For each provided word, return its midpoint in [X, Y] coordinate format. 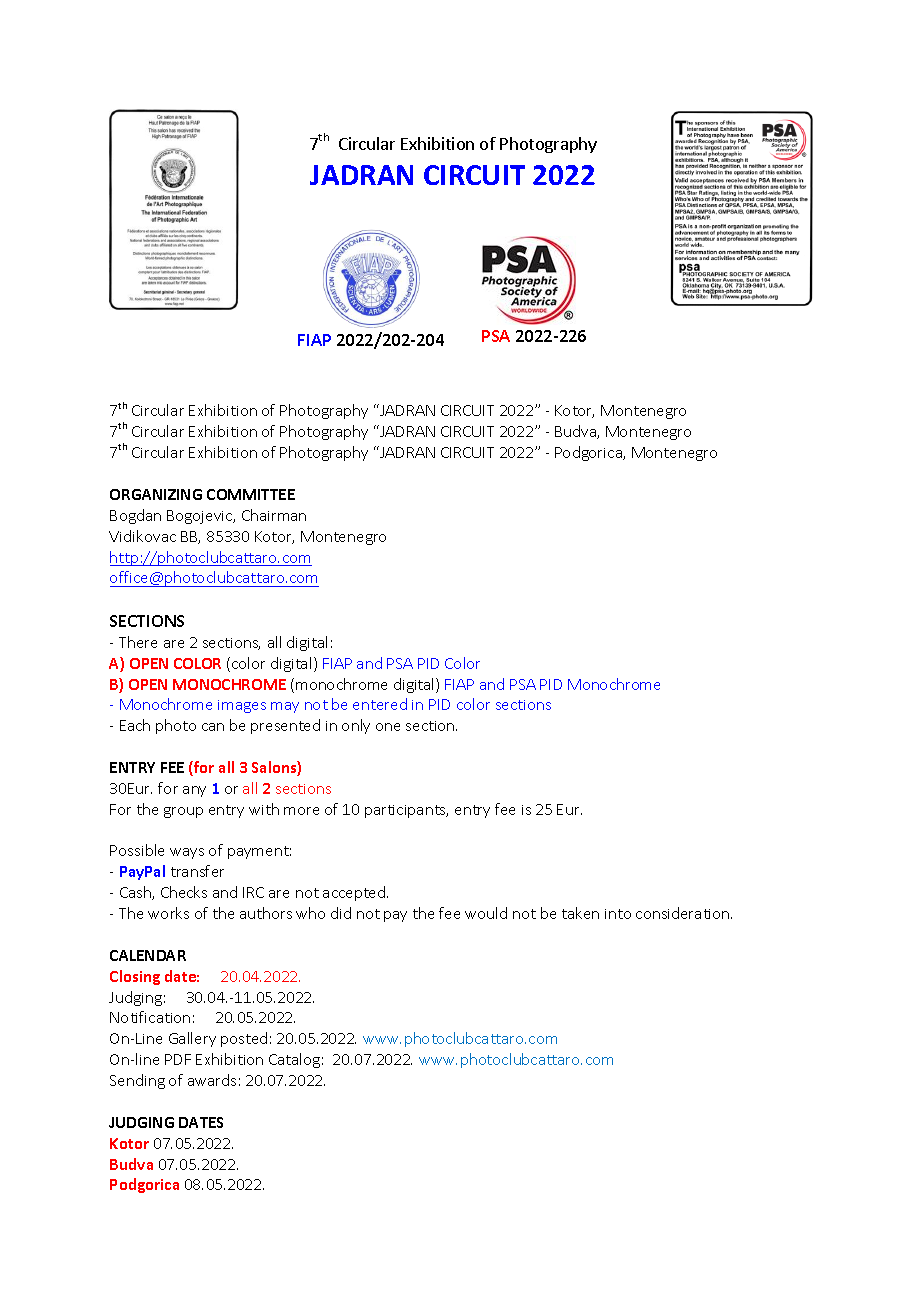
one [388, 727]
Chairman [274, 515]
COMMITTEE [251, 494]
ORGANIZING [156, 494]
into [618, 914]
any [194, 791]
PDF [178, 1059]
